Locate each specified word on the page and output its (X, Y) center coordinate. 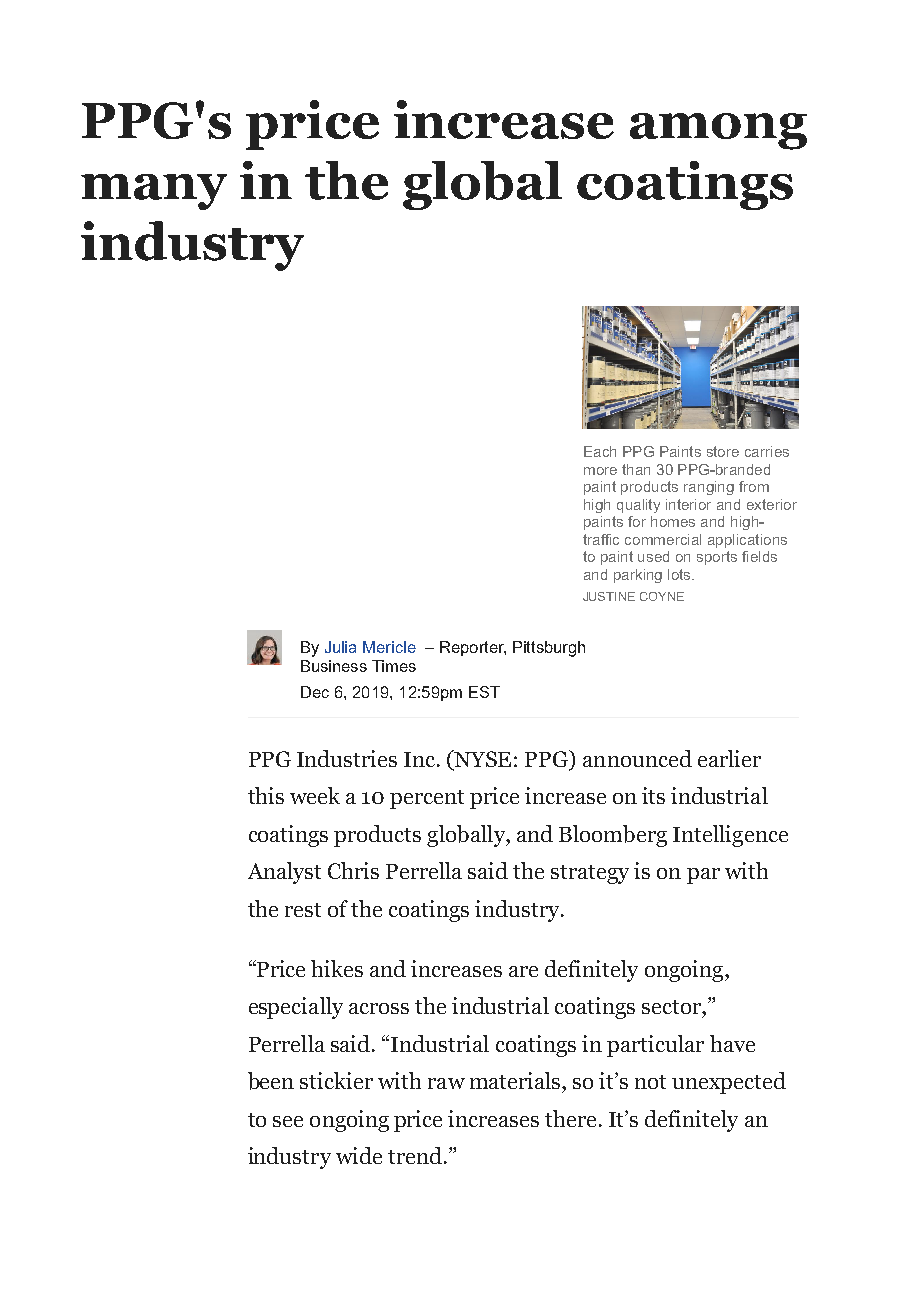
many (154, 192)
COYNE (662, 596)
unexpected (729, 1083)
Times (394, 666)
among (718, 131)
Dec (315, 692)
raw (446, 1083)
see (288, 1121)
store (723, 451)
